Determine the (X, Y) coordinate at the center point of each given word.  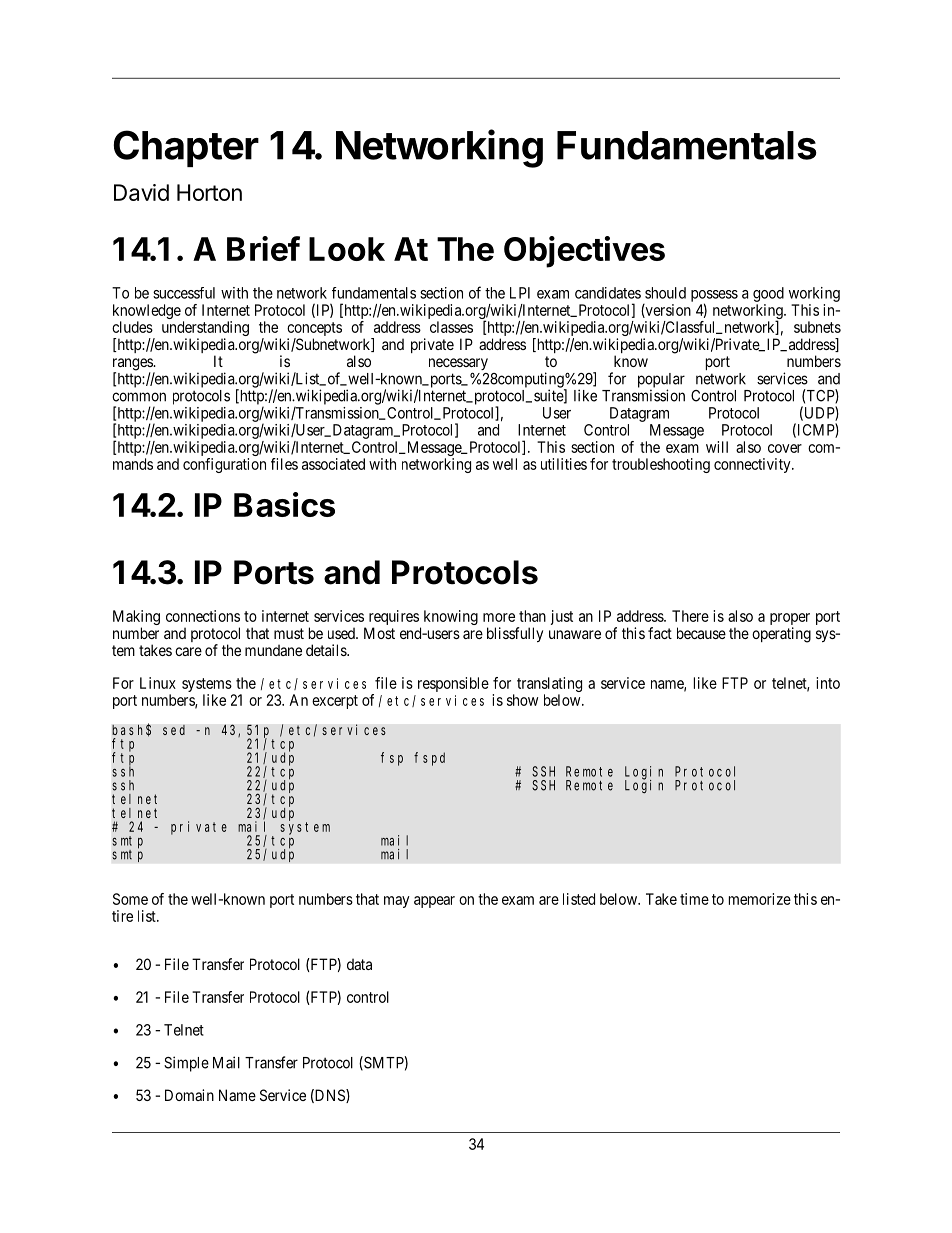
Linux (158, 683)
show (522, 700)
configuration (224, 465)
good (768, 294)
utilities (564, 464)
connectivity (753, 465)
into (828, 683)
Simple (186, 1064)
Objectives (584, 252)
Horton (209, 192)
